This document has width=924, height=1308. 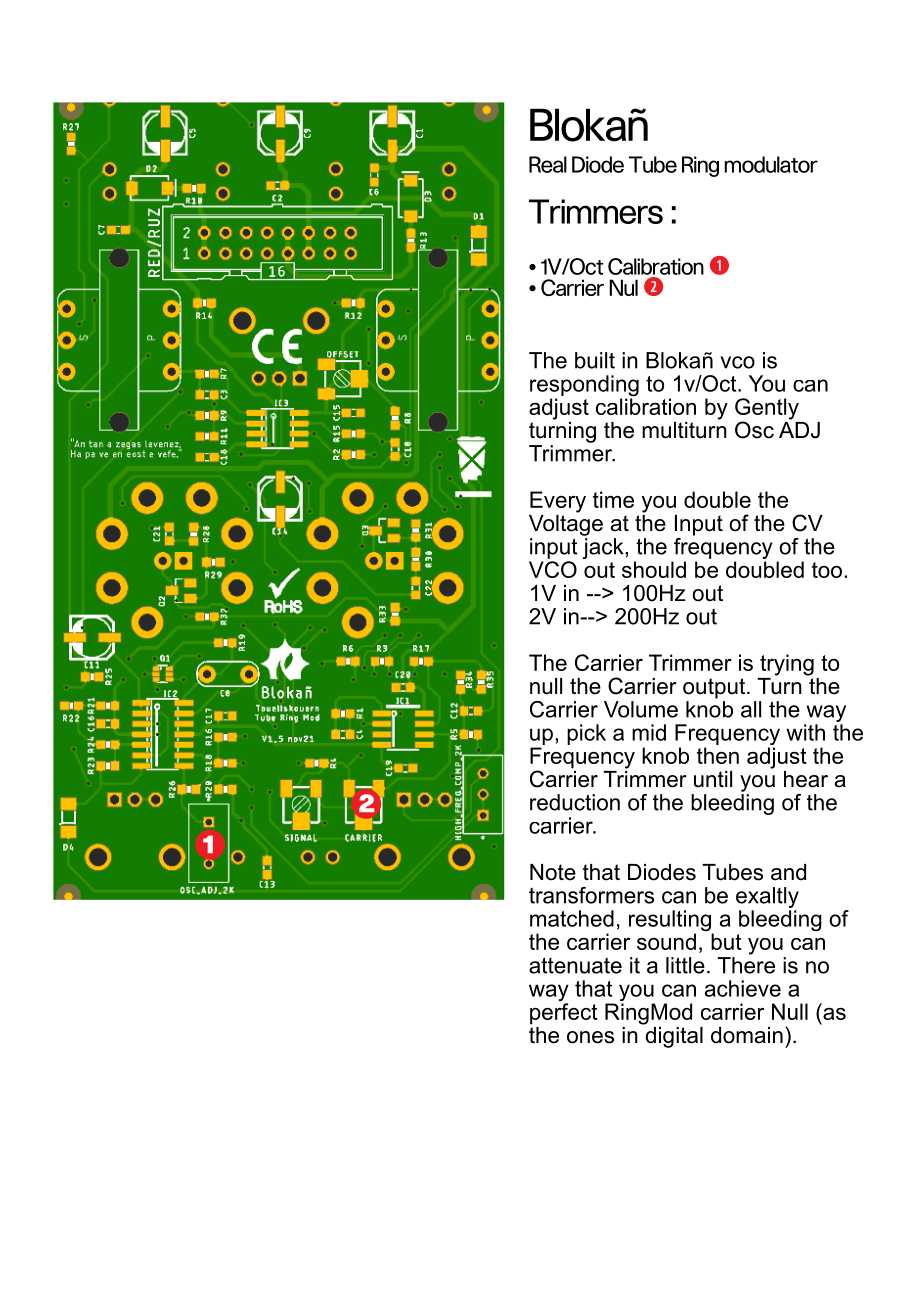 I want to click on reduction, so click(x=575, y=802).
